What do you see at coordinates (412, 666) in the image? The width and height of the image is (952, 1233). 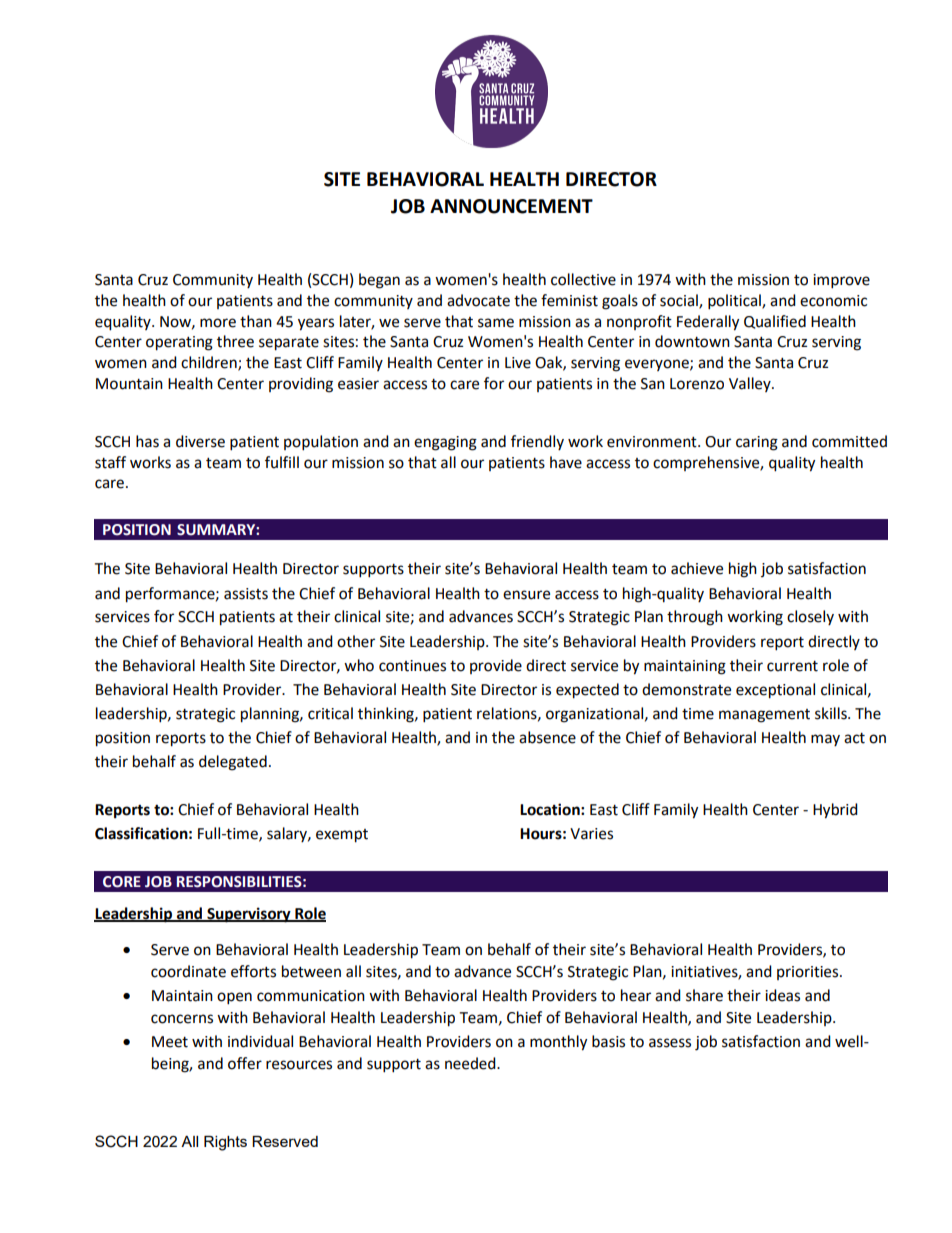 I see `continues` at bounding box center [412, 666].
